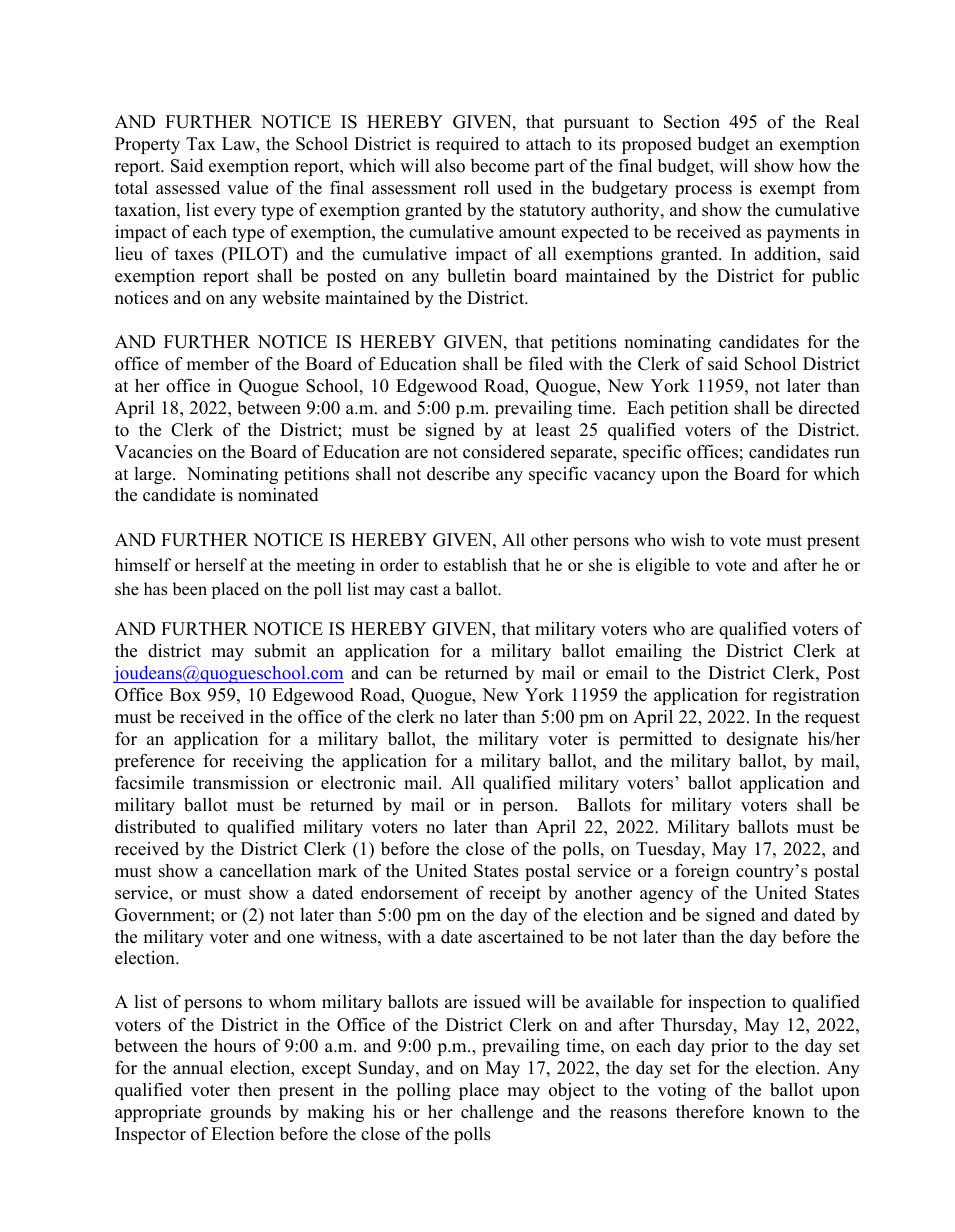 The height and width of the screenshot is (1232, 955). Describe the element at coordinates (189, 589) in the screenshot. I see `been` at that location.
